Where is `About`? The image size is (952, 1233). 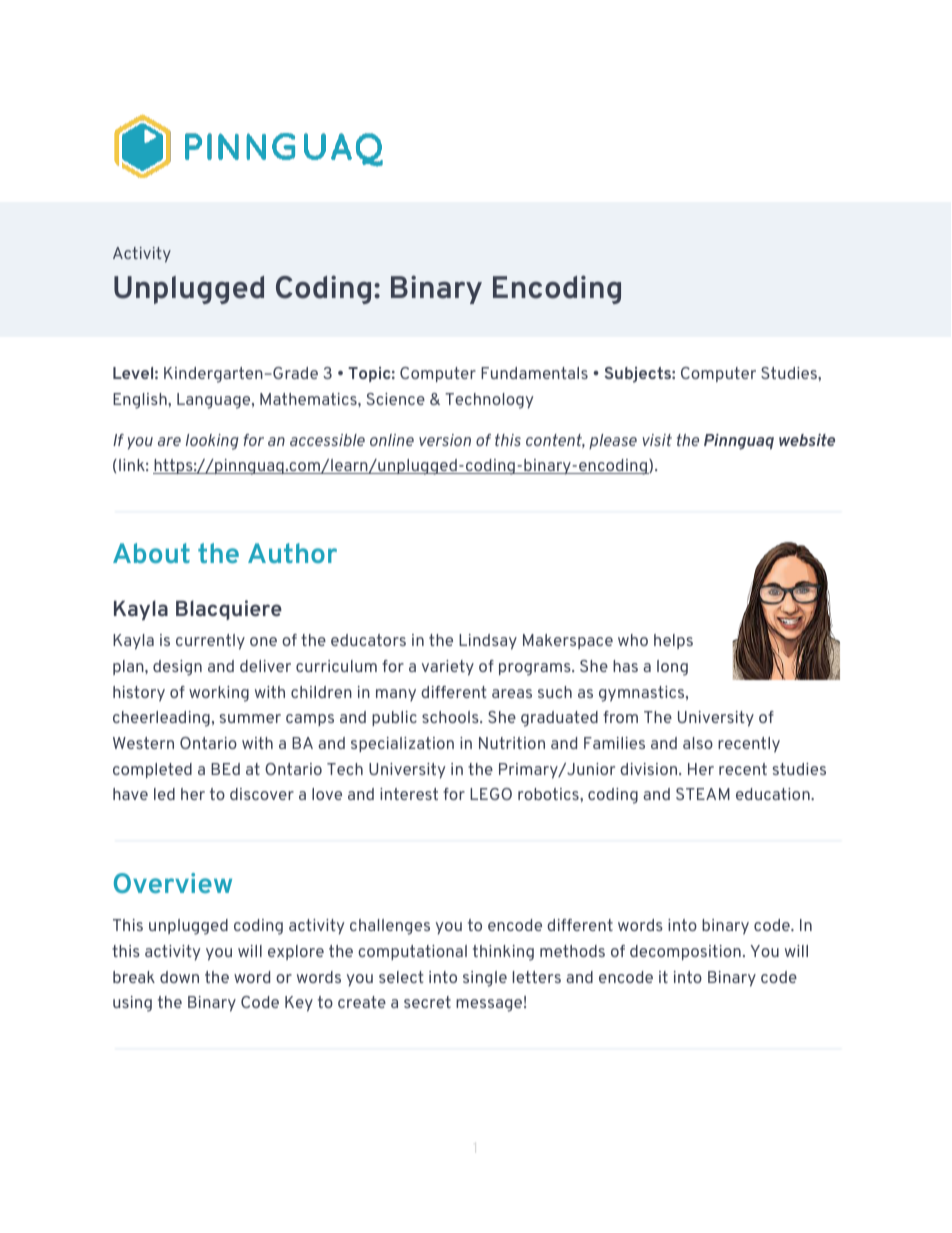
About is located at coordinates (151, 553).
